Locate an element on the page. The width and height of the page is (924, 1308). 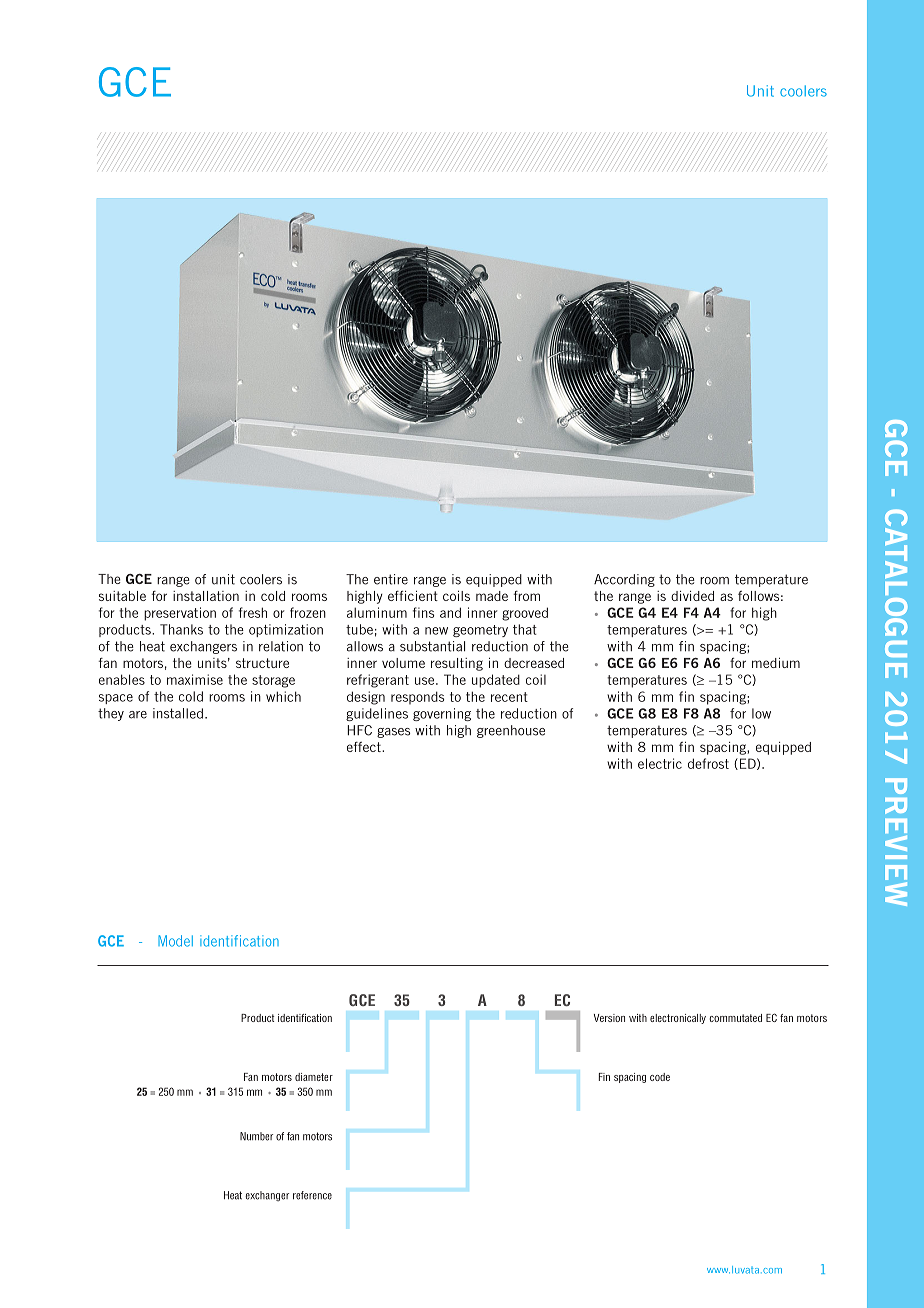
divided is located at coordinates (692, 596).
